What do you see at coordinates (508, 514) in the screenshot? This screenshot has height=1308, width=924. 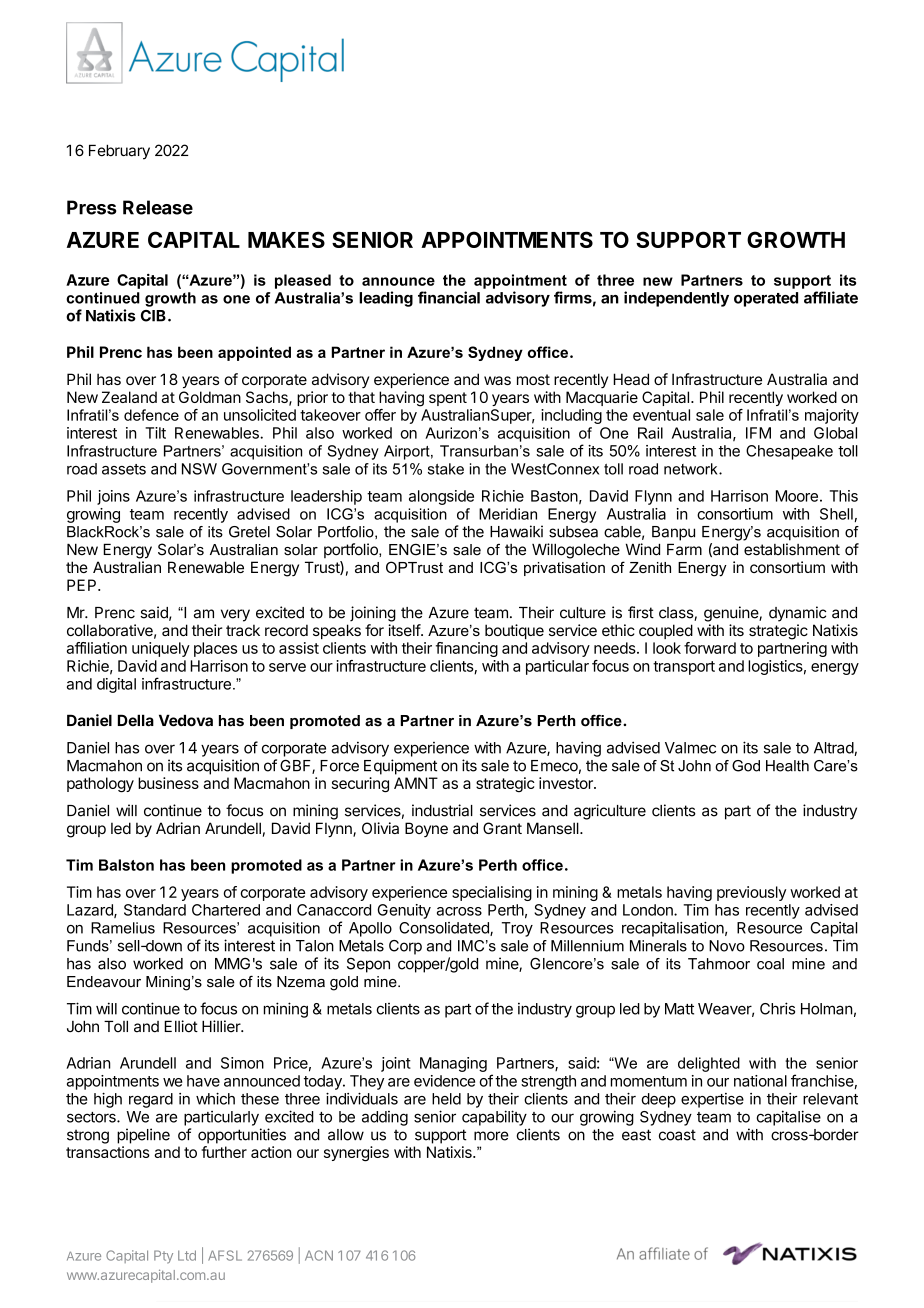 I see `Meridian` at bounding box center [508, 514].
